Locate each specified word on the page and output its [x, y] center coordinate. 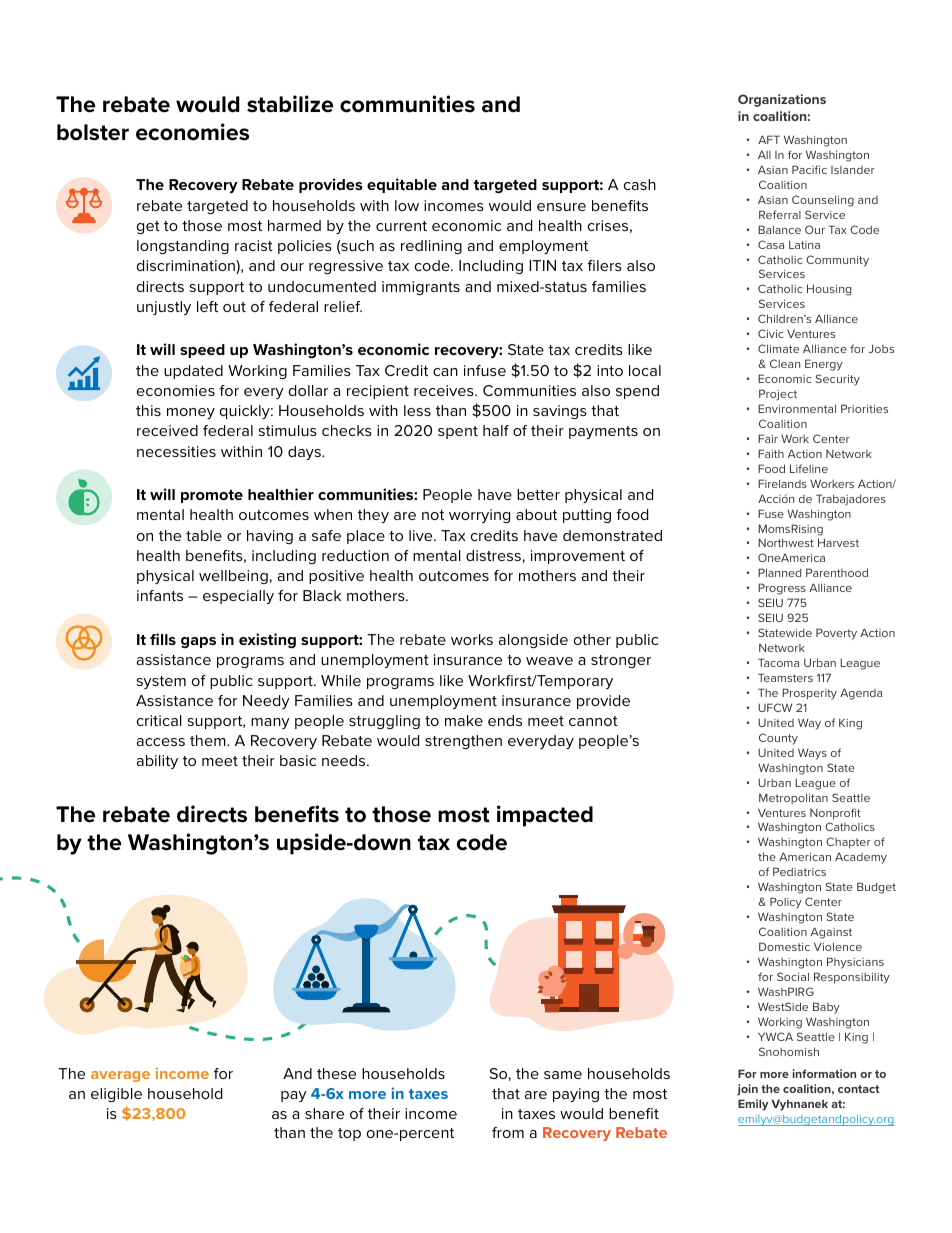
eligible [116, 1095]
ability [157, 762]
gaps [198, 642]
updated [193, 372]
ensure [561, 207]
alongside [533, 641]
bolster [93, 132]
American [805, 856]
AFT [769, 139]
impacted [545, 816]
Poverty [836, 634]
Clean [785, 363]
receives [445, 390]
